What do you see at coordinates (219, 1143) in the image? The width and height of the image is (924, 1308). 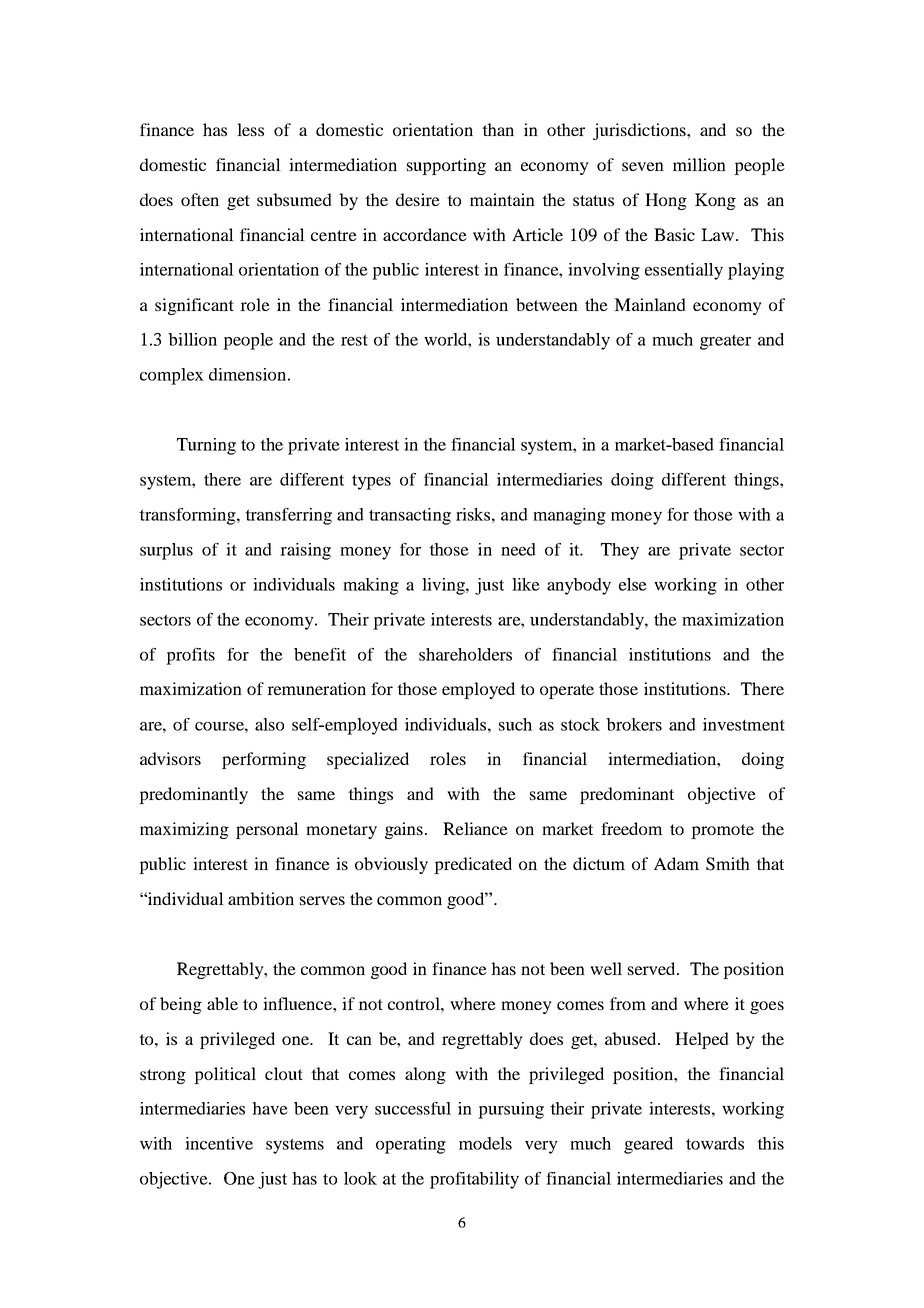 I see `incentive` at bounding box center [219, 1143].
